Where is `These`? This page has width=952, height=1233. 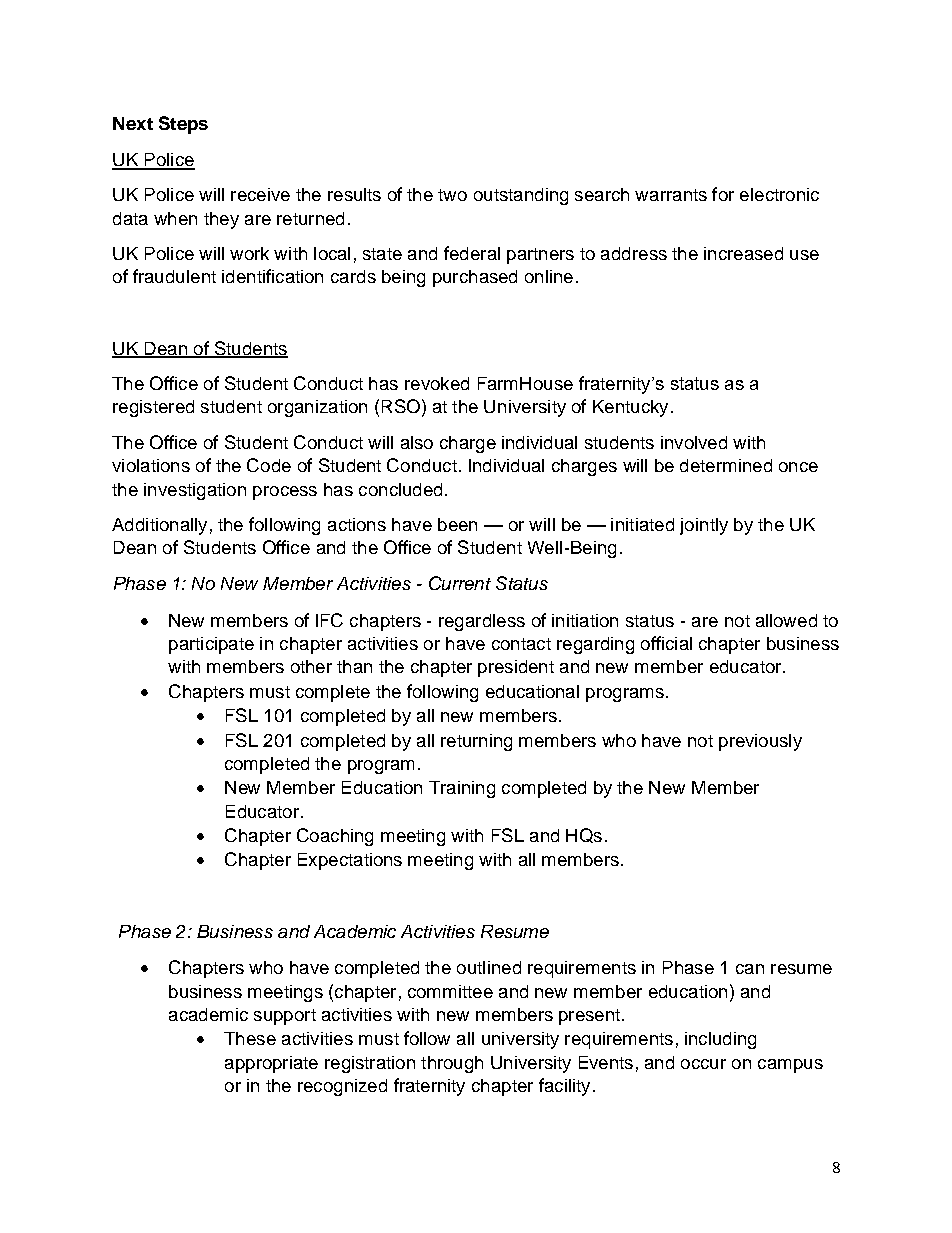
These is located at coordinates (250, 1038).
